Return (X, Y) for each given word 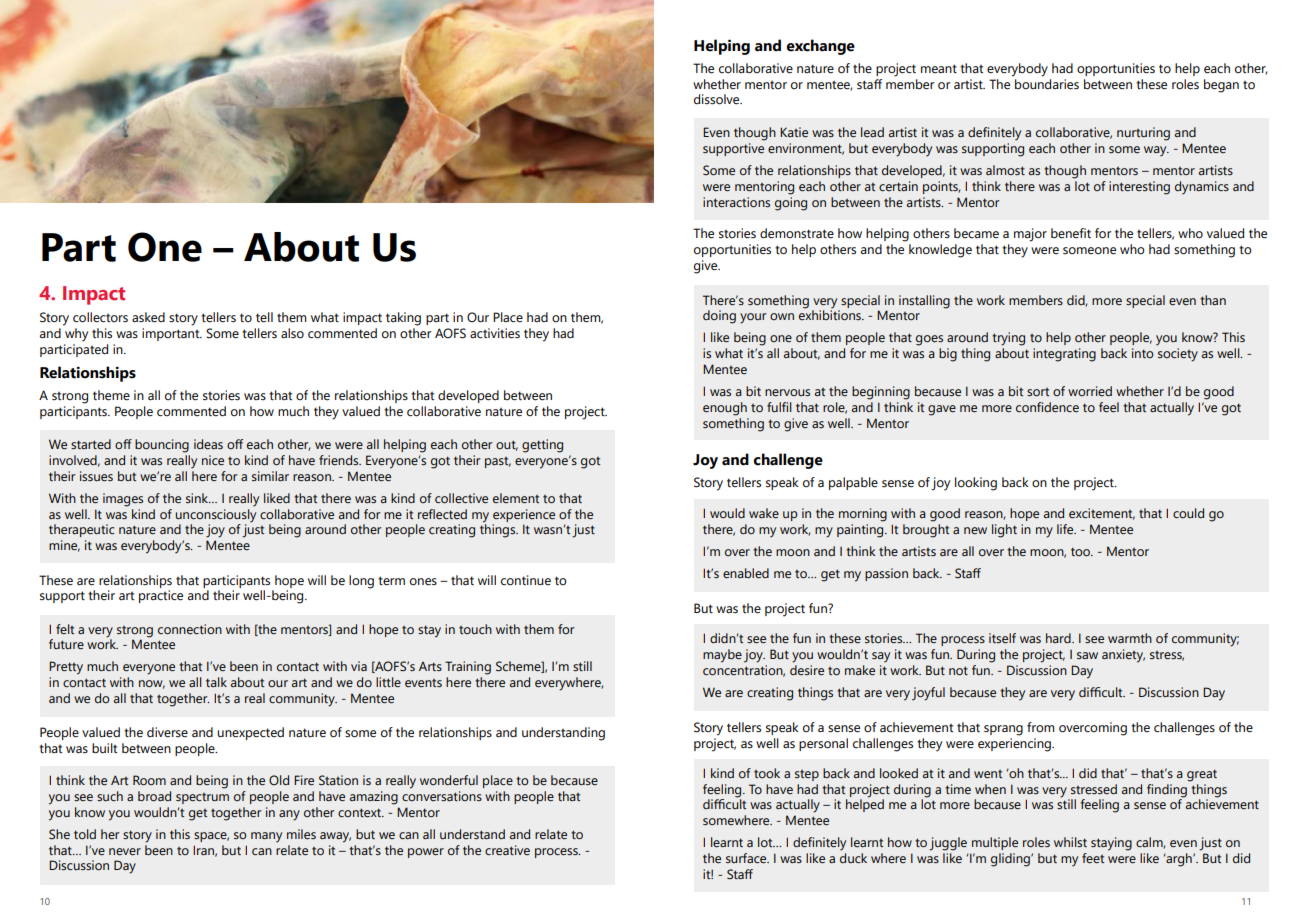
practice (161, 596)
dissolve (718, 99)
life (1066, 529)
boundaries (1047, 83)
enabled (746, 573)
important (172, 334)
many (266, 837)
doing (719, 317)
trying (1008, 339)
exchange (820, 47)
